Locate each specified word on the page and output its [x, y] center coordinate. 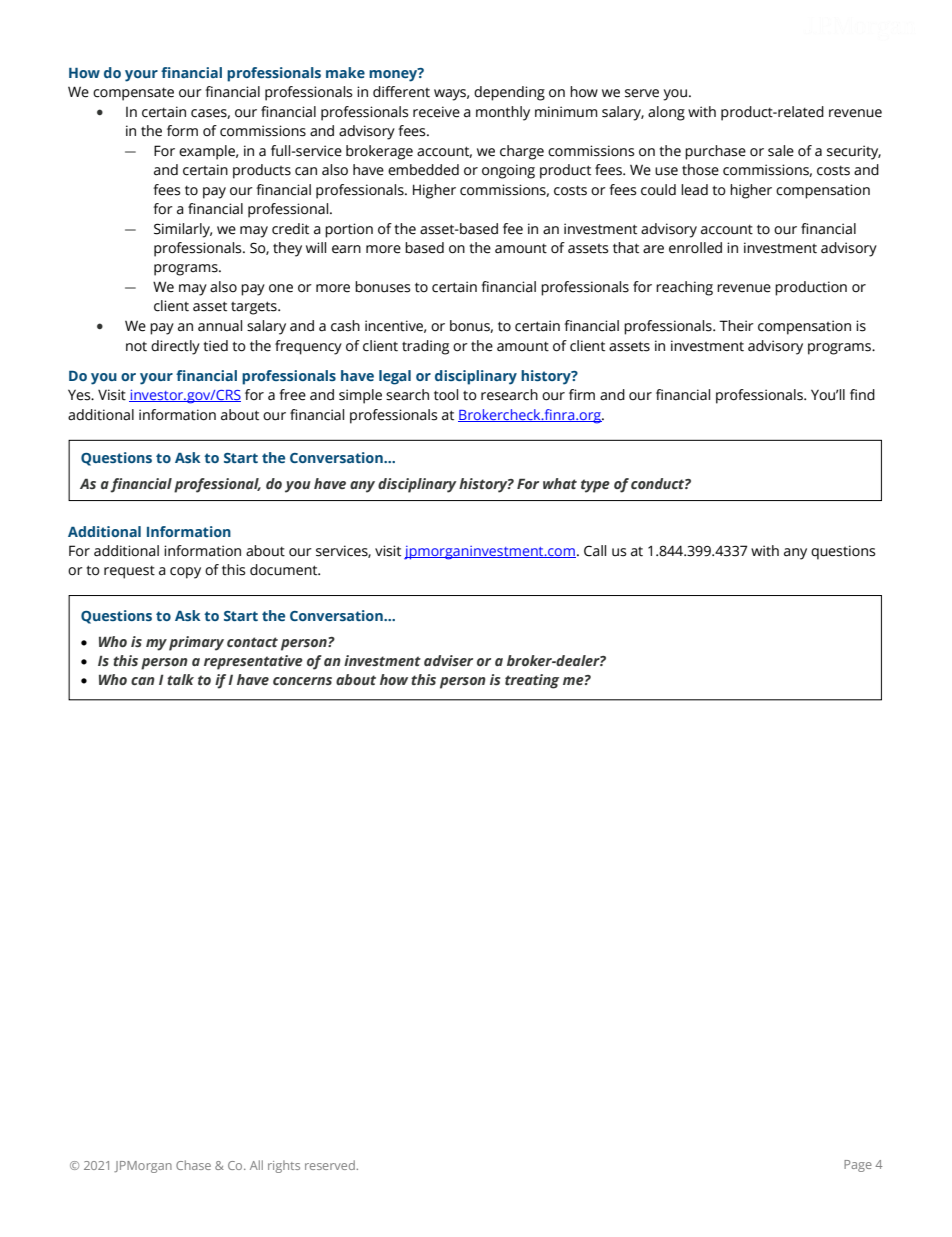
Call [595, 551]
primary [196, 643]
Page [858, 1166]
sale [781, 151]
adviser [448, 660]
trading [425, 347]
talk [180, 679]
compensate [133, 94]
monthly [503, 113]
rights [284, 1166]
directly [175, 347]
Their [736, 326]
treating [532, 681]
